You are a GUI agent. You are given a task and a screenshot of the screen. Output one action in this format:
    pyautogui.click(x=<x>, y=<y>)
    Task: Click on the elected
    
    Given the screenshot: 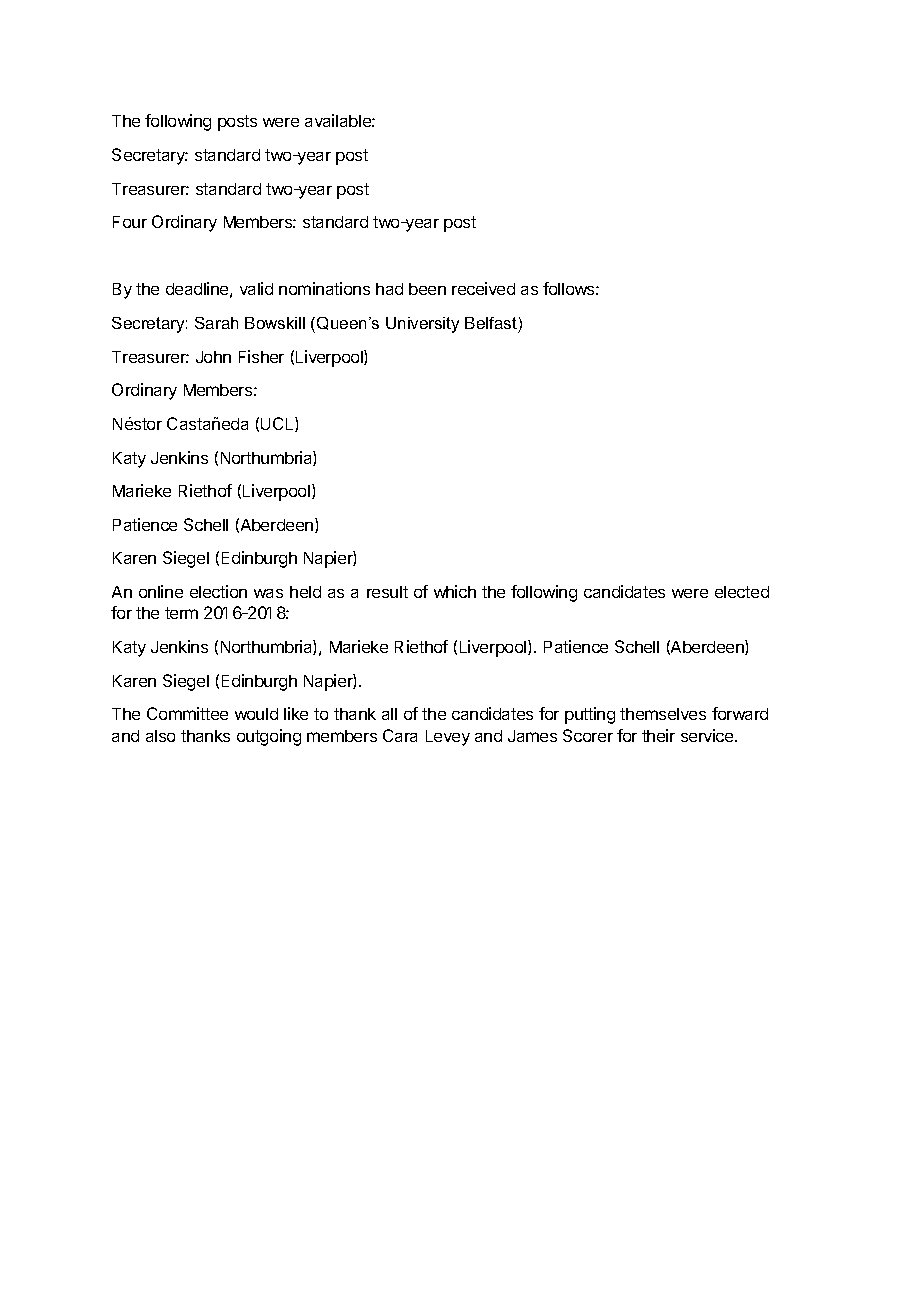 What is the action you would take?
    pyautogui.click(x=742, y=592)
